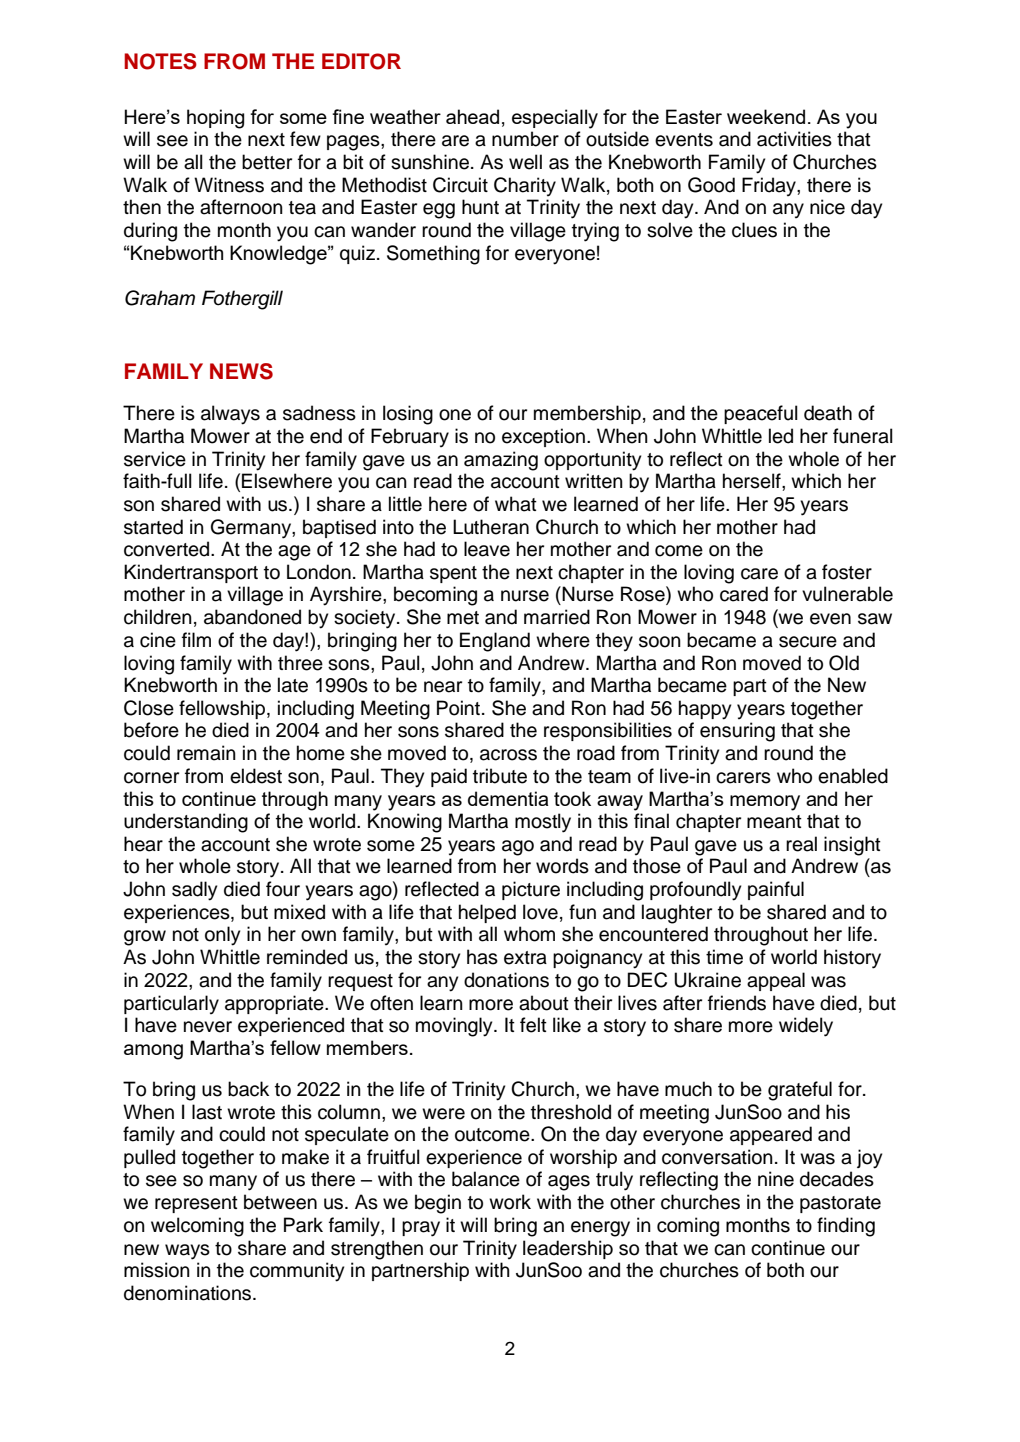  What do you see at coordinates (568, 1249) in the screenshot?
I see `leadership` at bounding box center [568, 1249].
